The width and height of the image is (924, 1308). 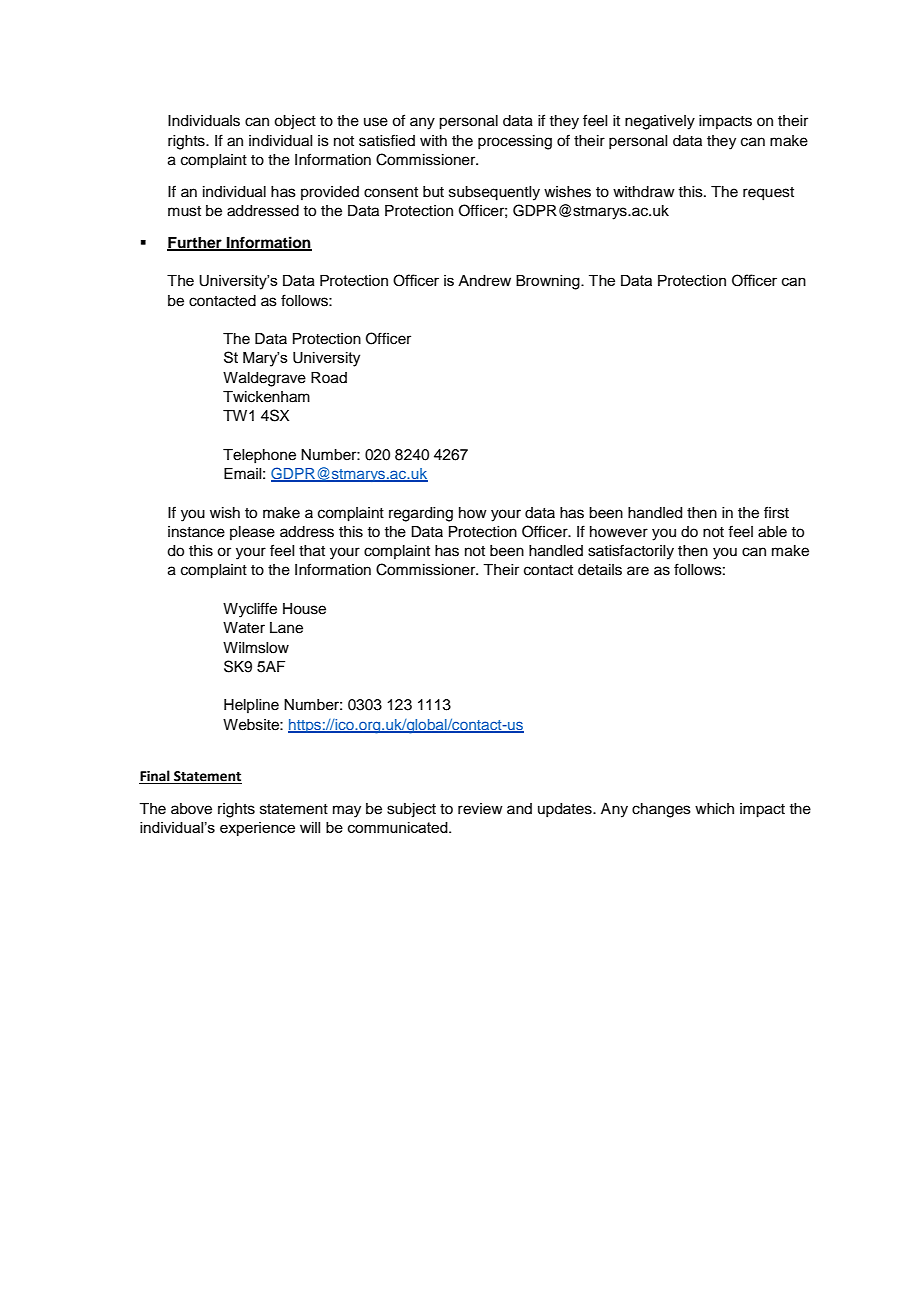 What do you see at coordinates (776, 512) in the image?
I see `first` at bounding box center [776, 512].
